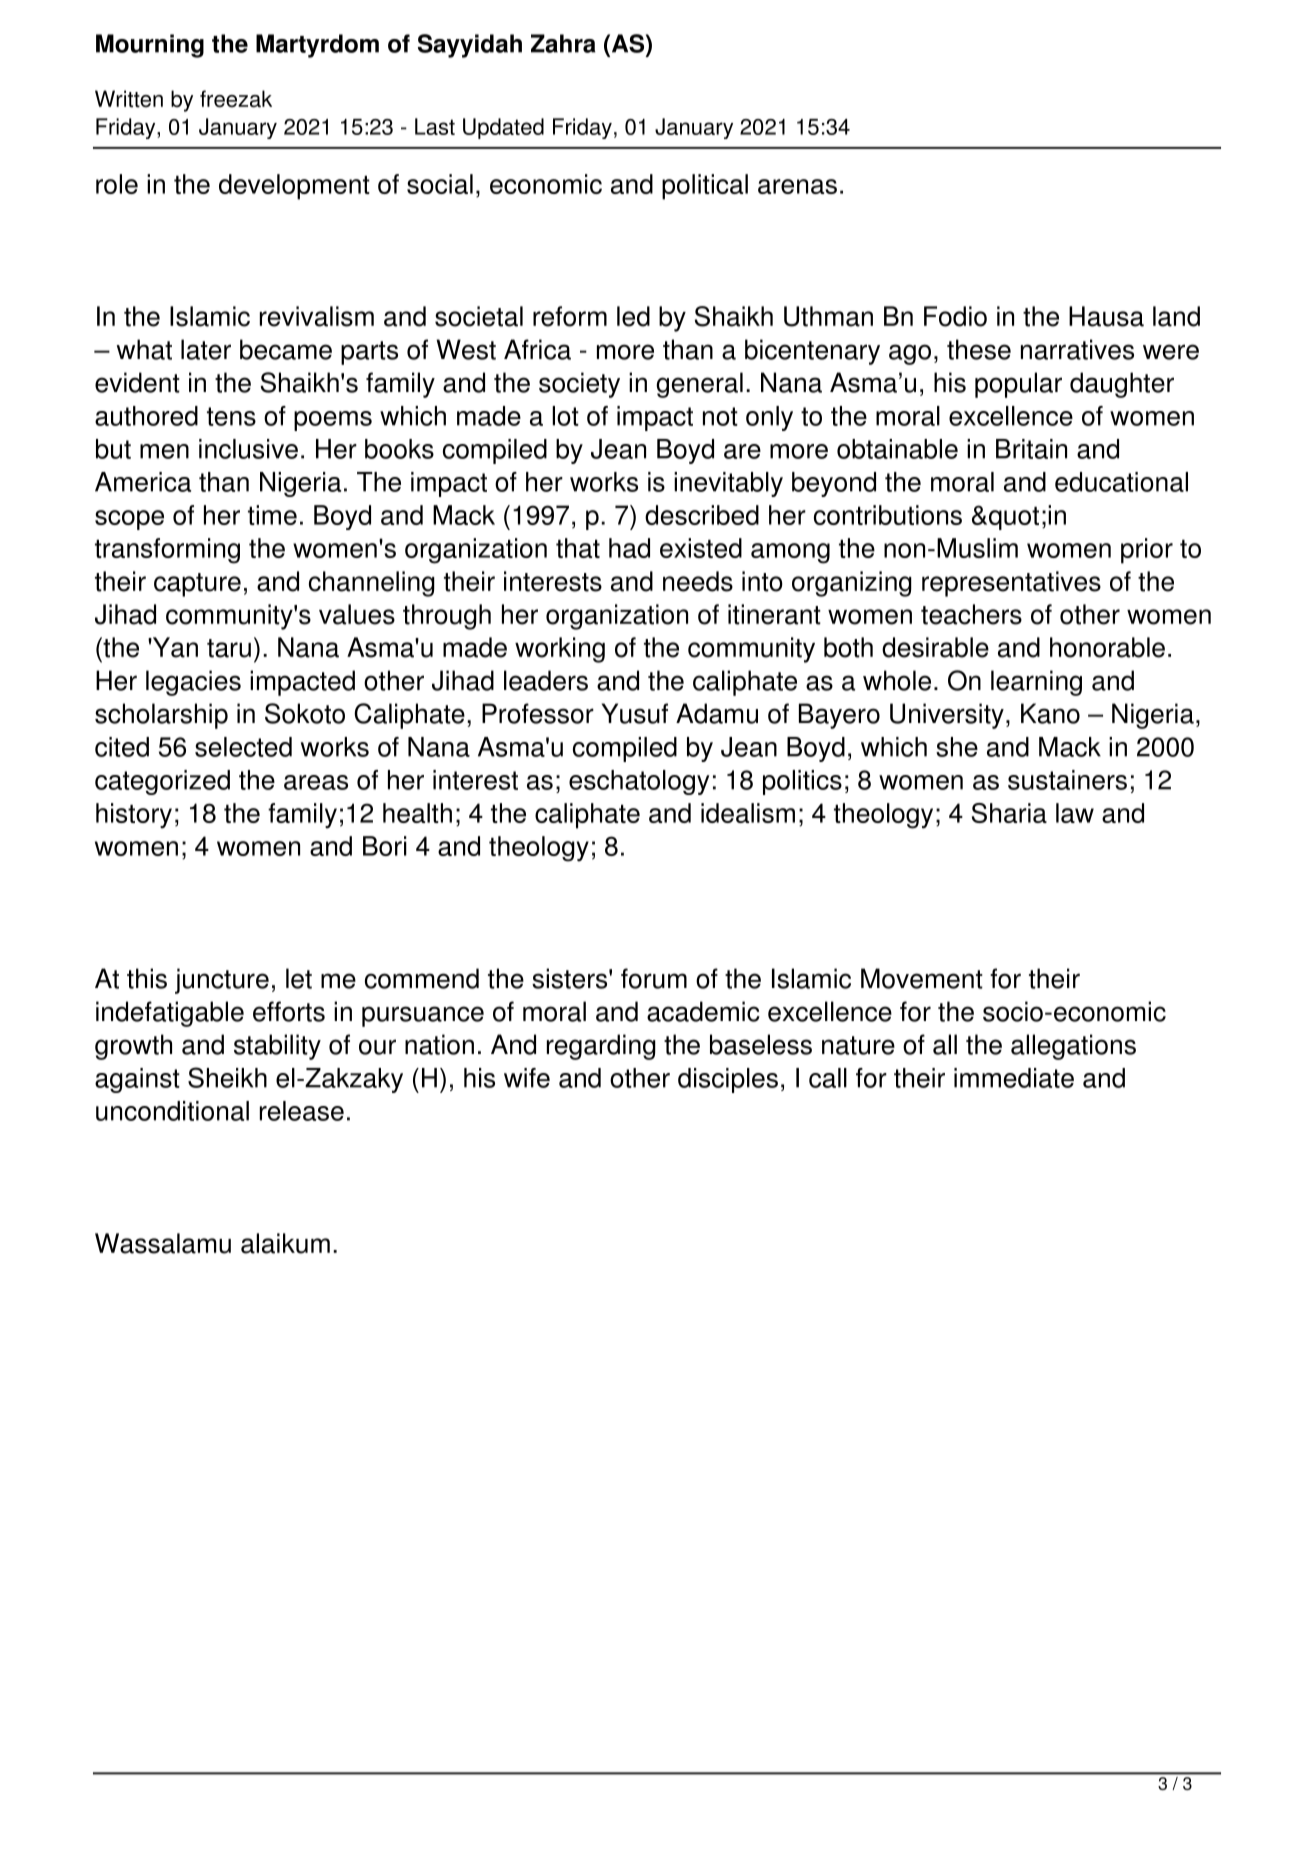 The width and height of the image is (1314, 1858). What do you see at coordinates (316, 782) in the image?
I see `areas` at bounding box center [316, 782].
